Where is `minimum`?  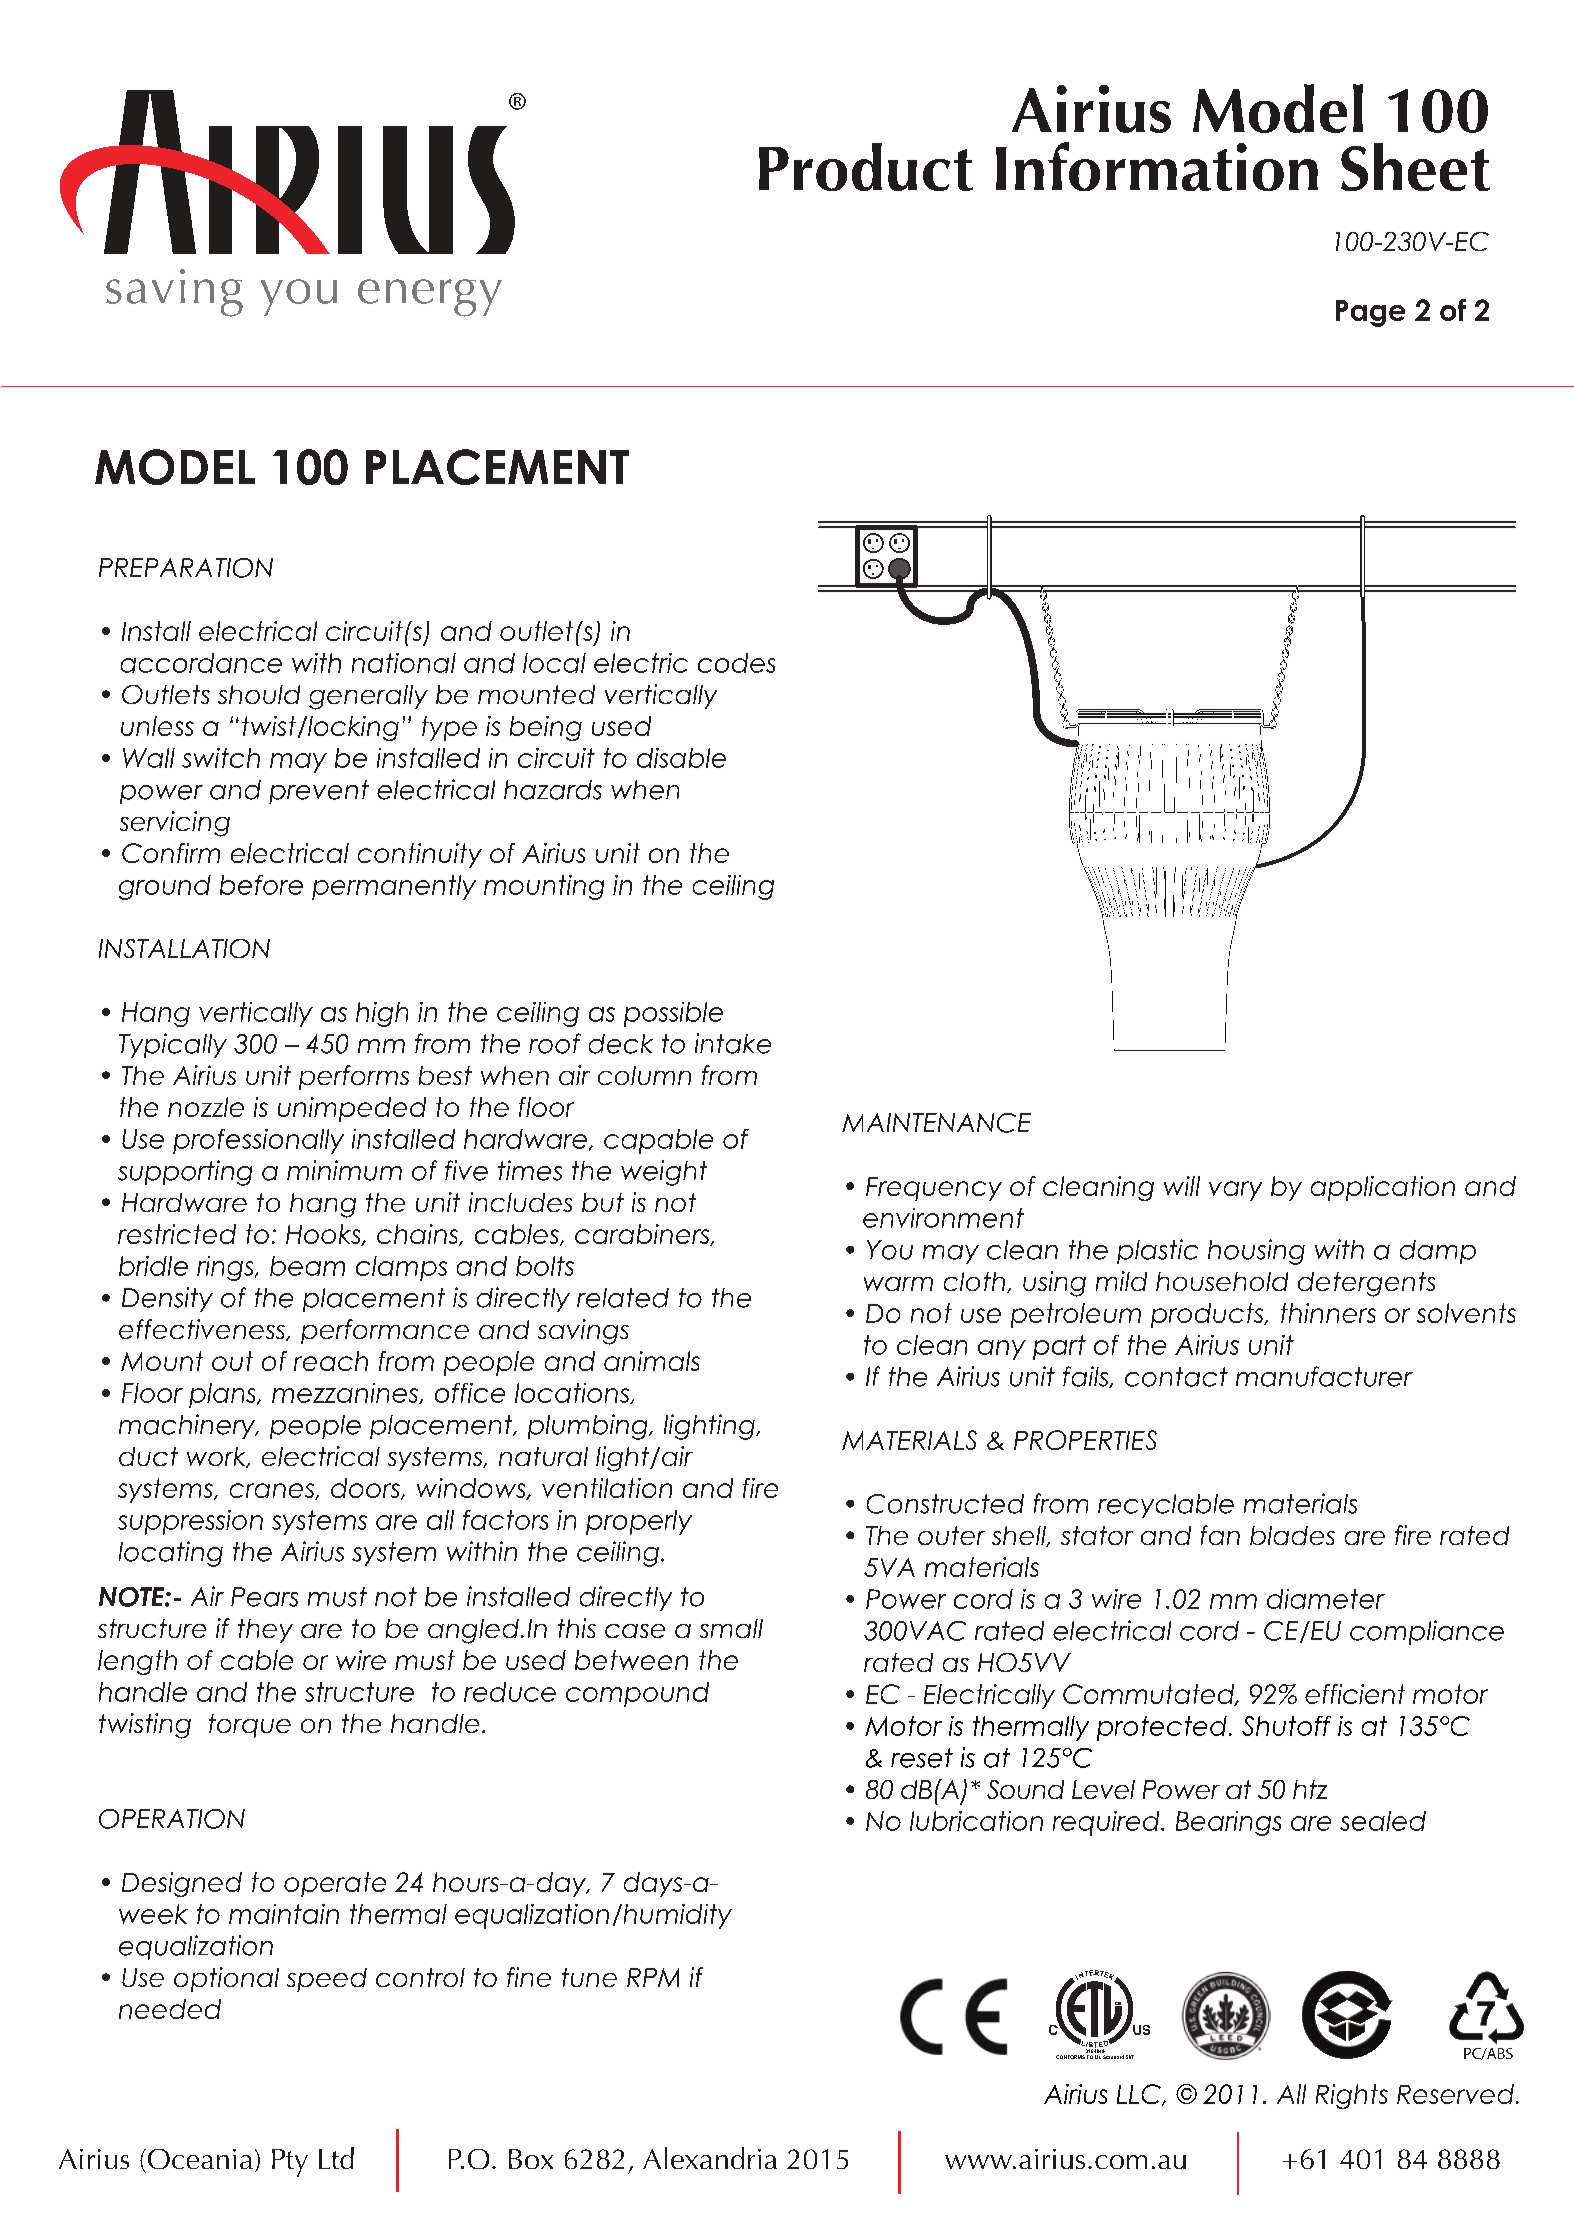
minimum is located at coordinates (344, 1170).
